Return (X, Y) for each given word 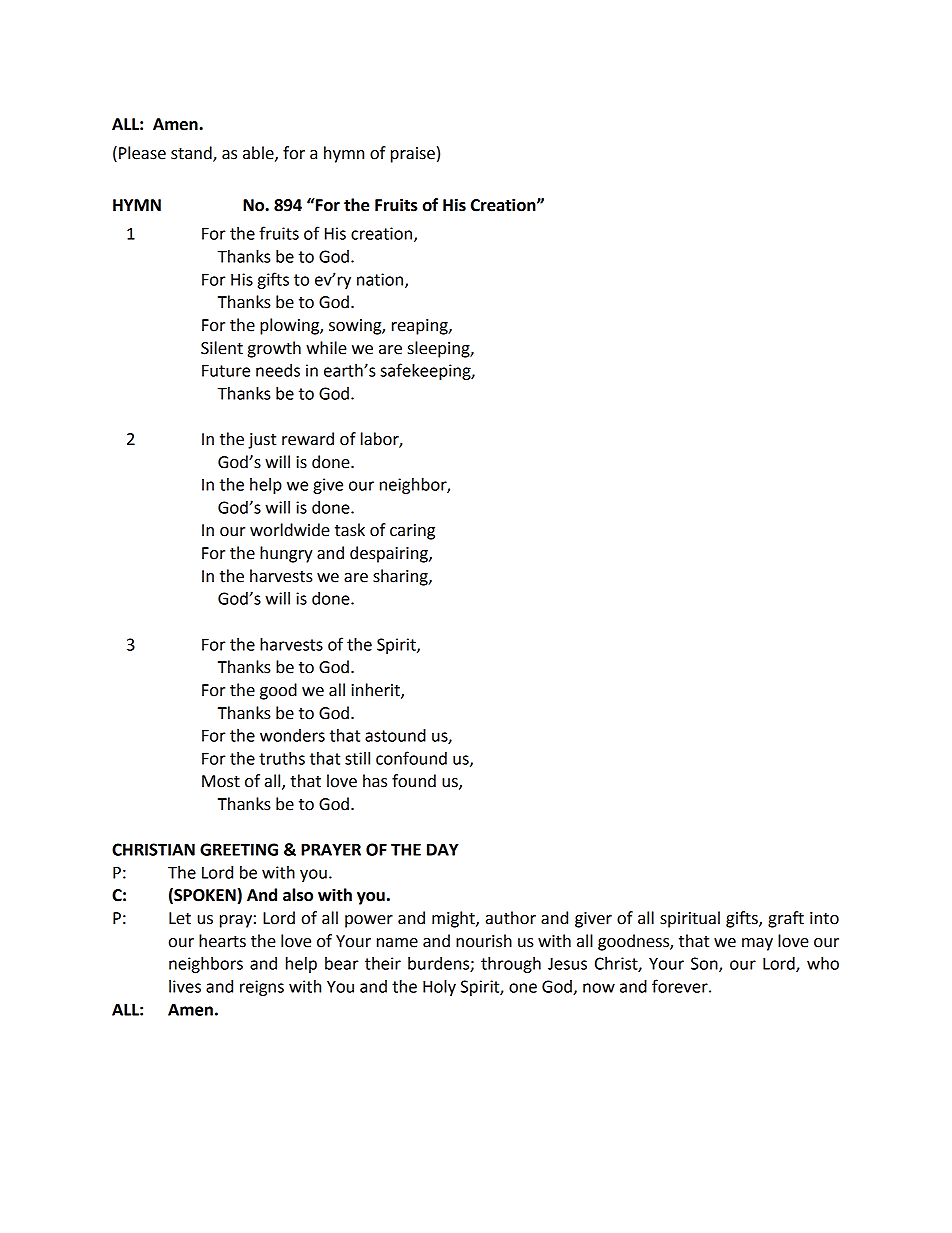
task (350, 530)
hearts (222, 941)
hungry (286, 554)
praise (413, 155)
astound (395, 735)
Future (226, 370)
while (326, 348)
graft (786, 919)
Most (221, 781)
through (511, 965)
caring (412, 532)
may (757, 944)
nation (381, 280)
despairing (390, 554)
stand (192, 153)
